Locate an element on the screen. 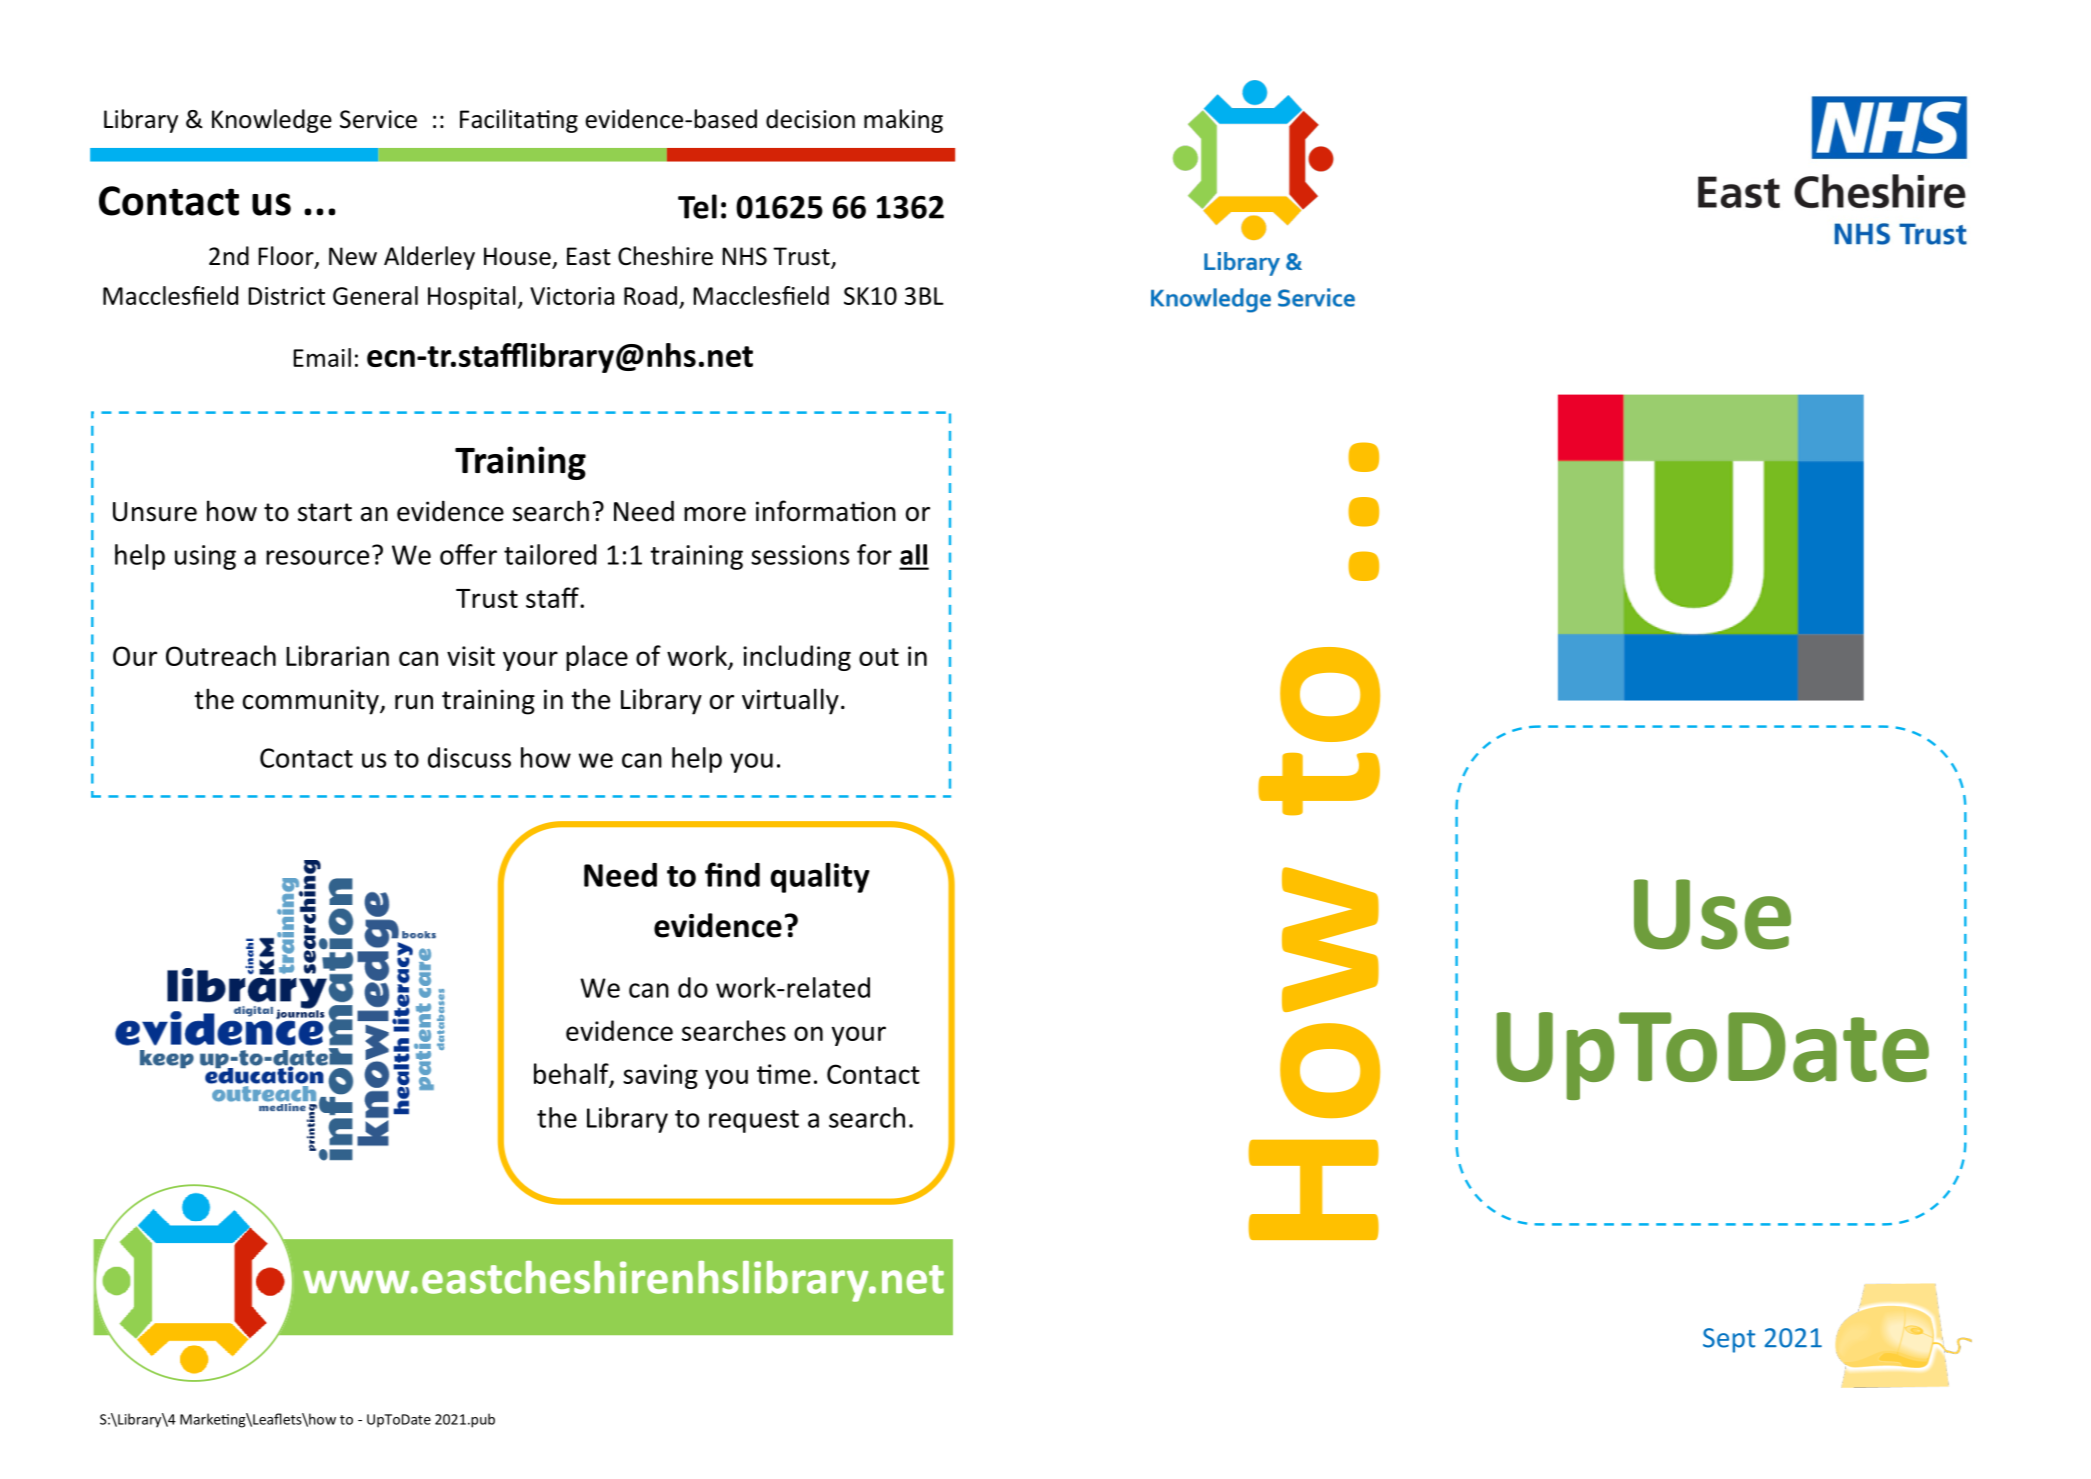 This screenshot has width=2091, height=1479. Service is located at coordinates (378, 119).
